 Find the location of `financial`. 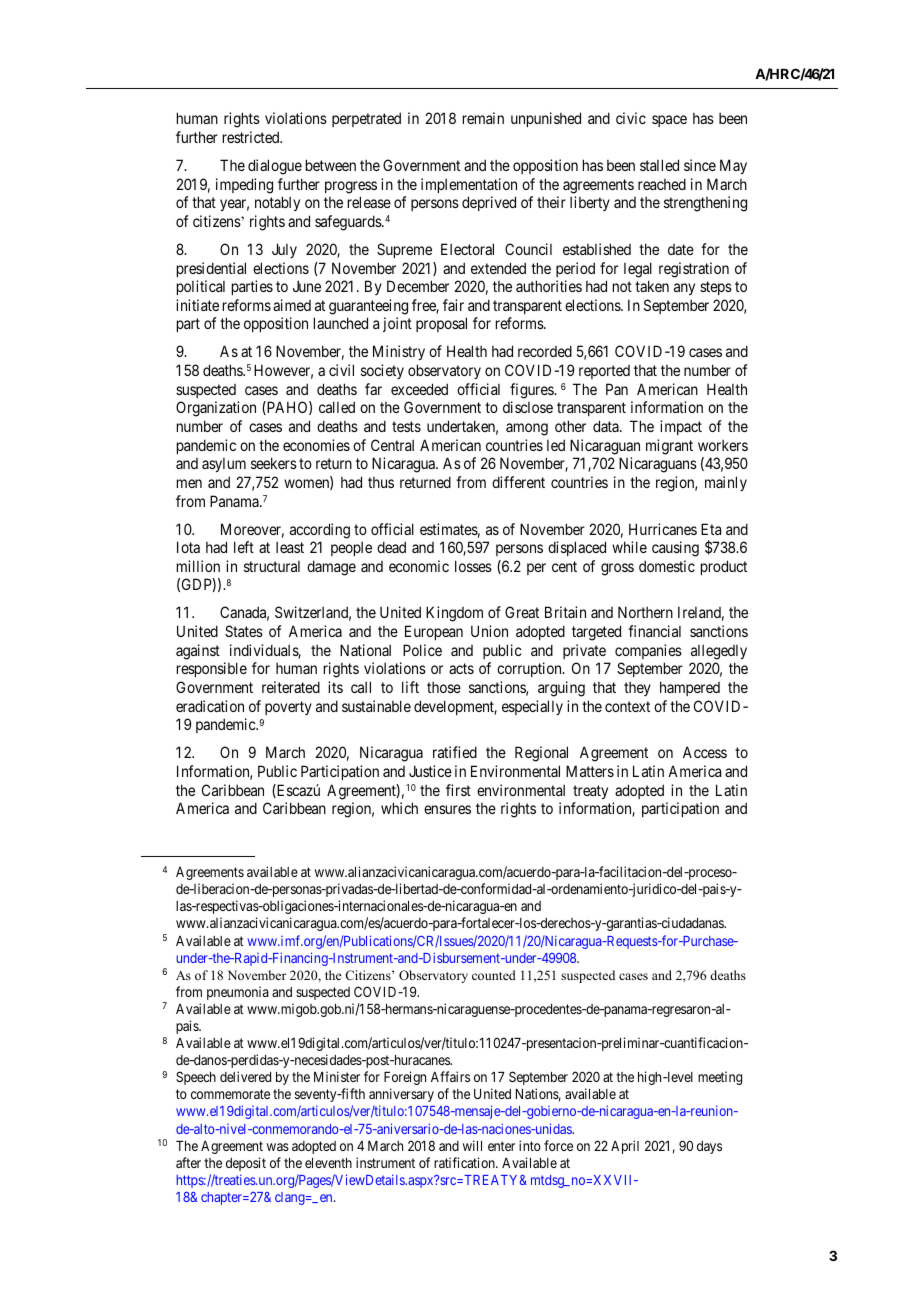

financial is located at coordinates (654, 631).
